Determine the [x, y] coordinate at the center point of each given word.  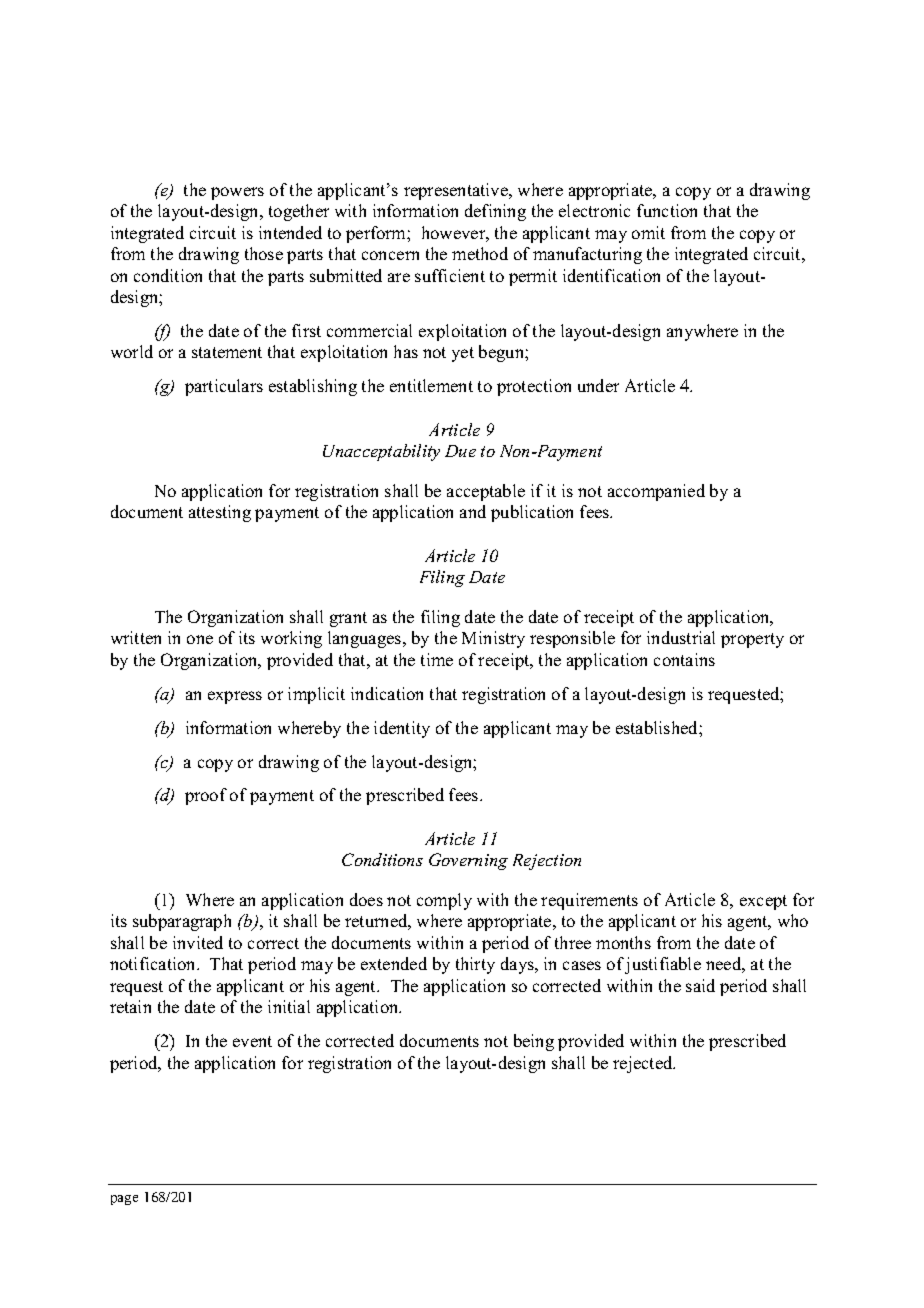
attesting [220, 513]
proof [206, 796]
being [534, 1042]
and [473, 511]
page [124, 1200]
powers [237, 193]
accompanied [656, 492]
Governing [468, 861]
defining [495, 212]
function [667, 210]
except [763, 902]
